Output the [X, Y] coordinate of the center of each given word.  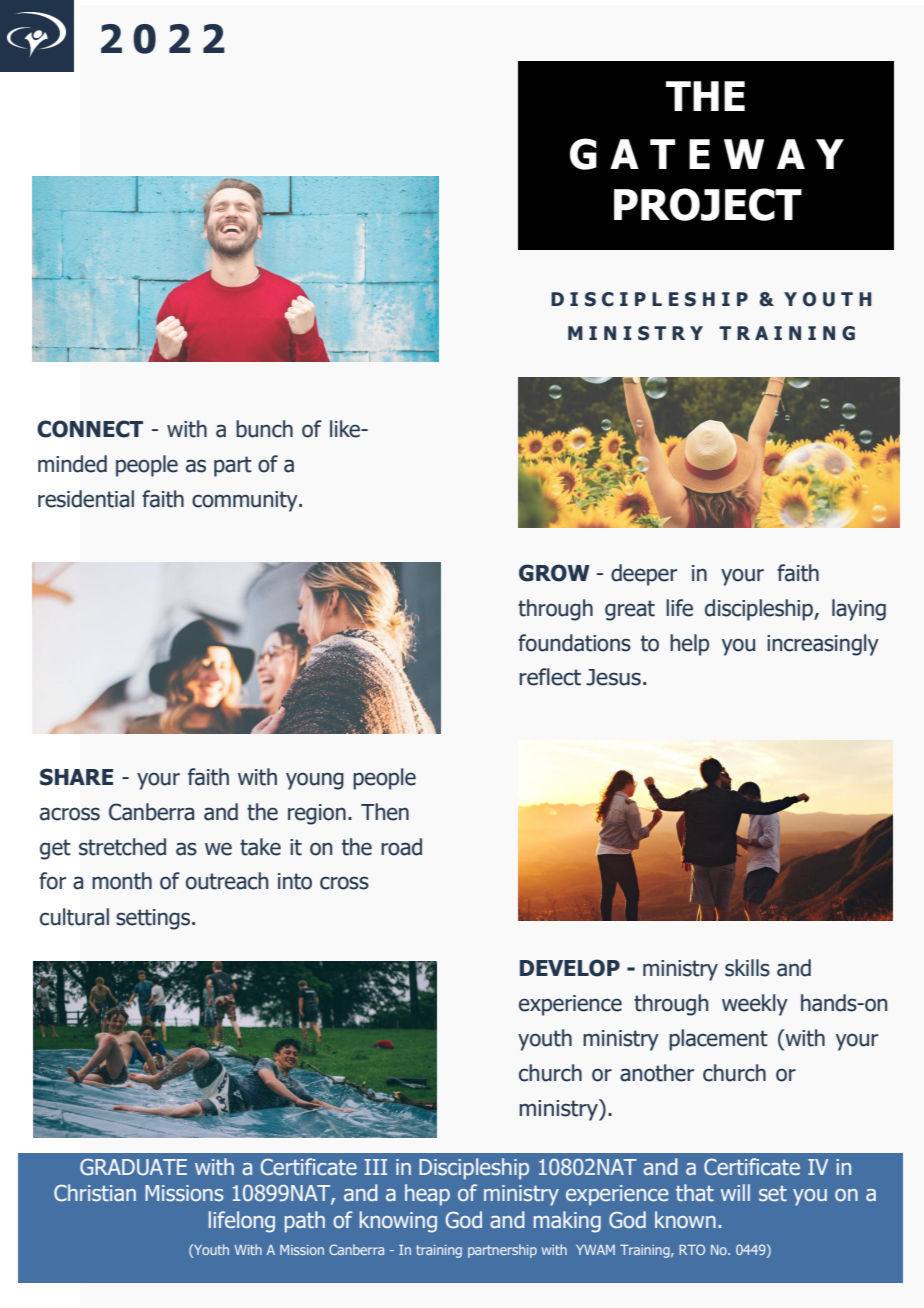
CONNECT [90, 429]
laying [859, 610]
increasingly [823, 645]
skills [747, 968]
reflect [550, 677]
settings [154, 919]
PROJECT [708, 204]
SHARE [76, 777]
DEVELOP [570, 968]
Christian [95, 1193]
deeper [644, 575]
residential [86, 499]
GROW [554, 573]
